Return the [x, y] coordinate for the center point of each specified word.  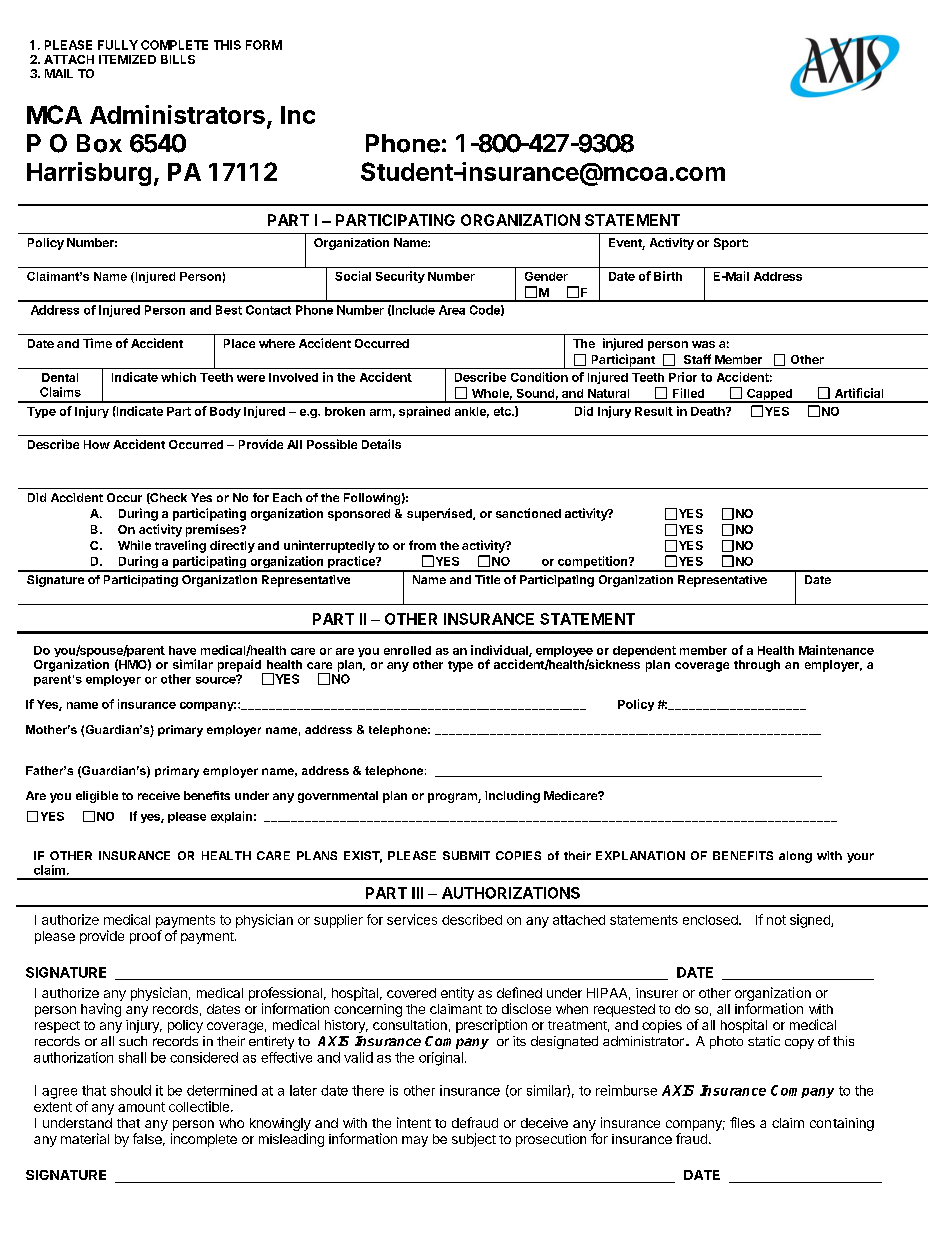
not [776, 920]
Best [229, 310]
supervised [440, 514]
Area [452, 310]
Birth [668, 276]
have [182, 650]
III [417, 893]
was [703, 344]
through [757, 666]
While [134, 545]
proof [146, 937]
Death [709, 411]
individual [500, 651]
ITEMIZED [127, 59]
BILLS [178, 59]
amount [141, 1107]
